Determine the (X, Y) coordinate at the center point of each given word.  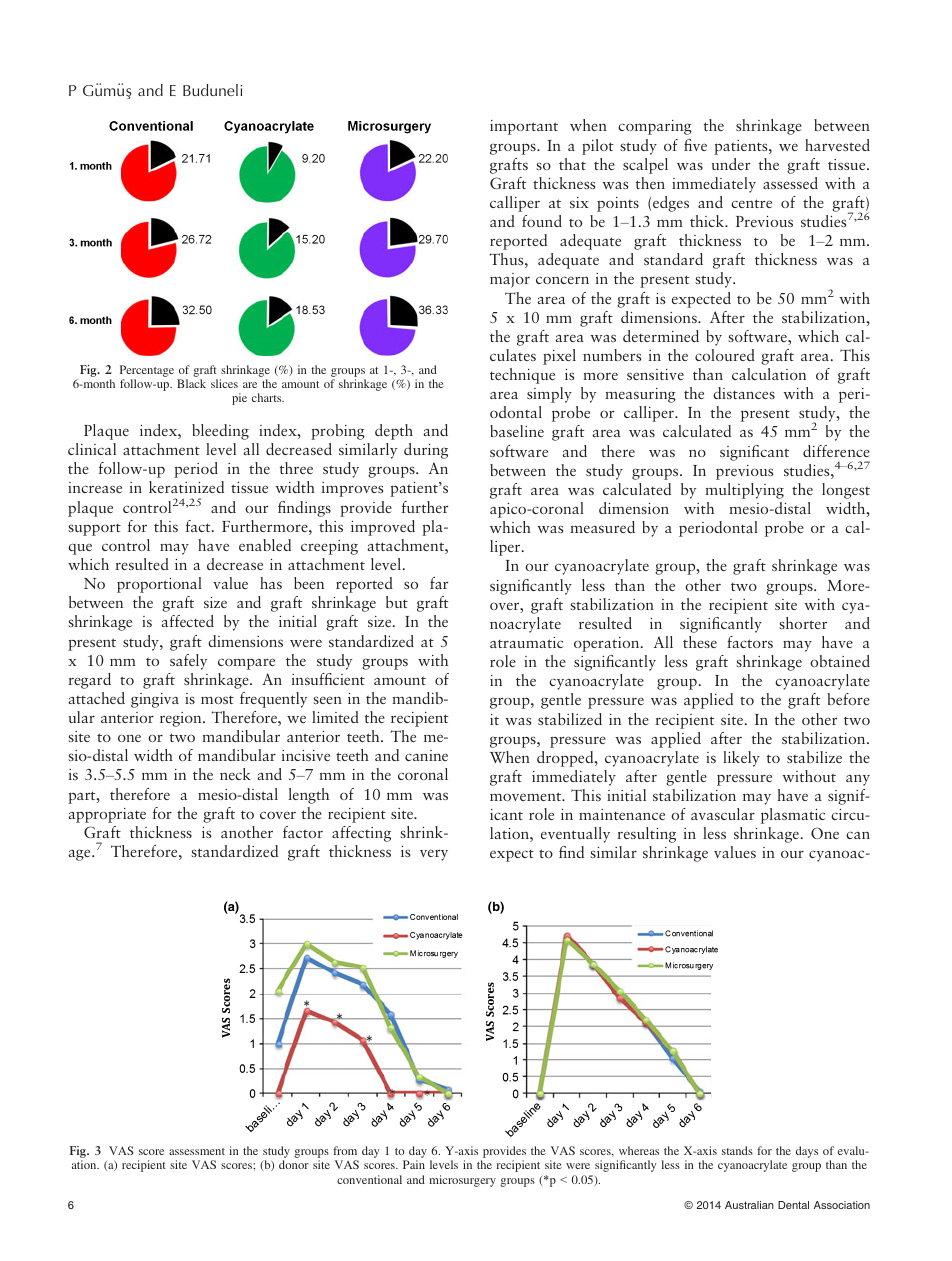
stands (737, 1150)
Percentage (147, 371)
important (524, 127)
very (434, 855)
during (426, 451)
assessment (197, 1151)
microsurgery (462, 1181)
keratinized (186, 487)
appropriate (107, 815)
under (731, 164)
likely (741, 759)
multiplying (744, 491)
